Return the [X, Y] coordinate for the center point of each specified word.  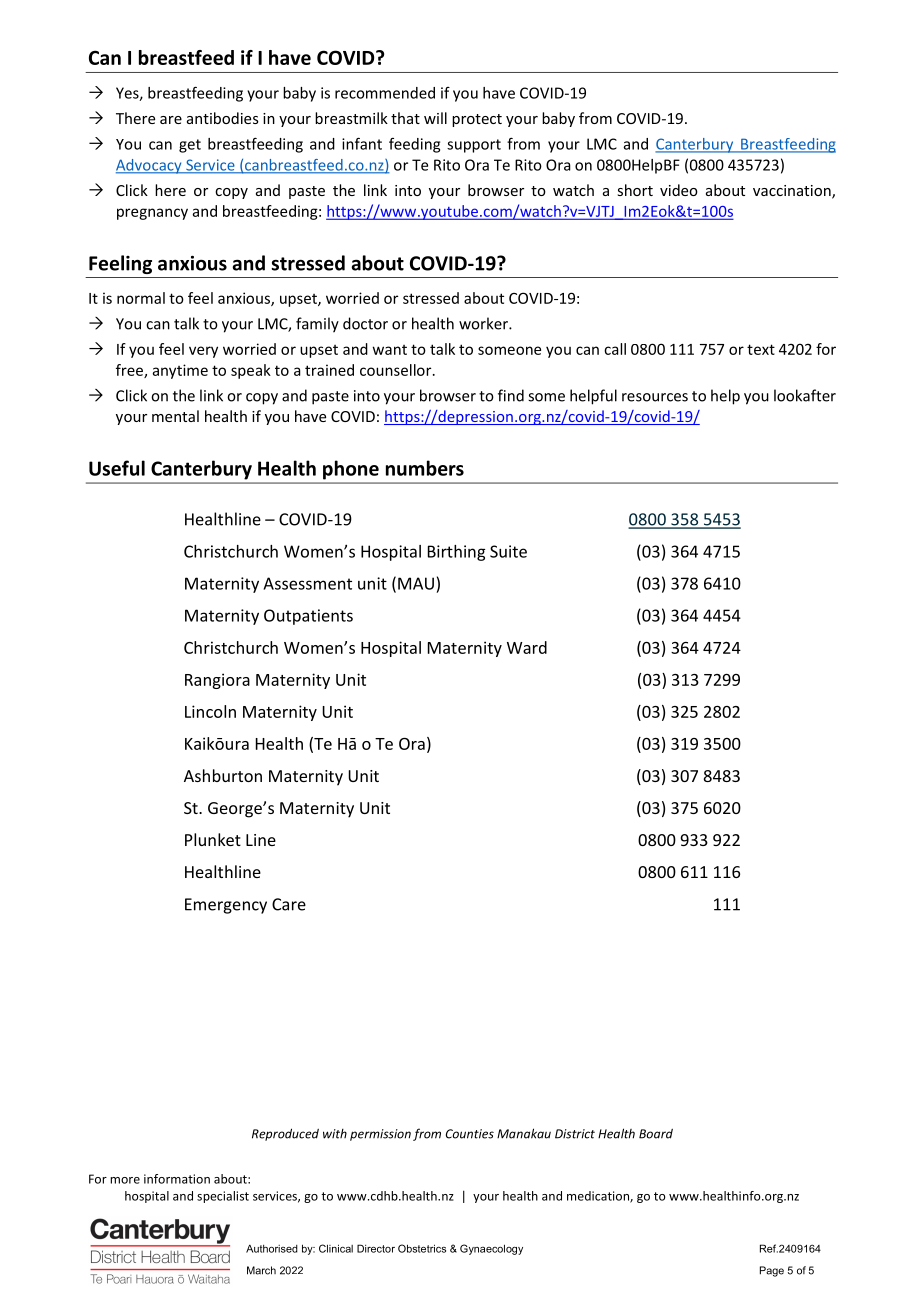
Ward [527, 647]
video [679, 190]
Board [656, 1134]
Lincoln [210, 711]
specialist [223, 1197]
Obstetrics [422, 1248]
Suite [508, 551]
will [435, 118]
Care [289, 904]
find [511, 395]
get [190, 146]
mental [175, 416]
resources [655, 397]
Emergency [226, 906]
